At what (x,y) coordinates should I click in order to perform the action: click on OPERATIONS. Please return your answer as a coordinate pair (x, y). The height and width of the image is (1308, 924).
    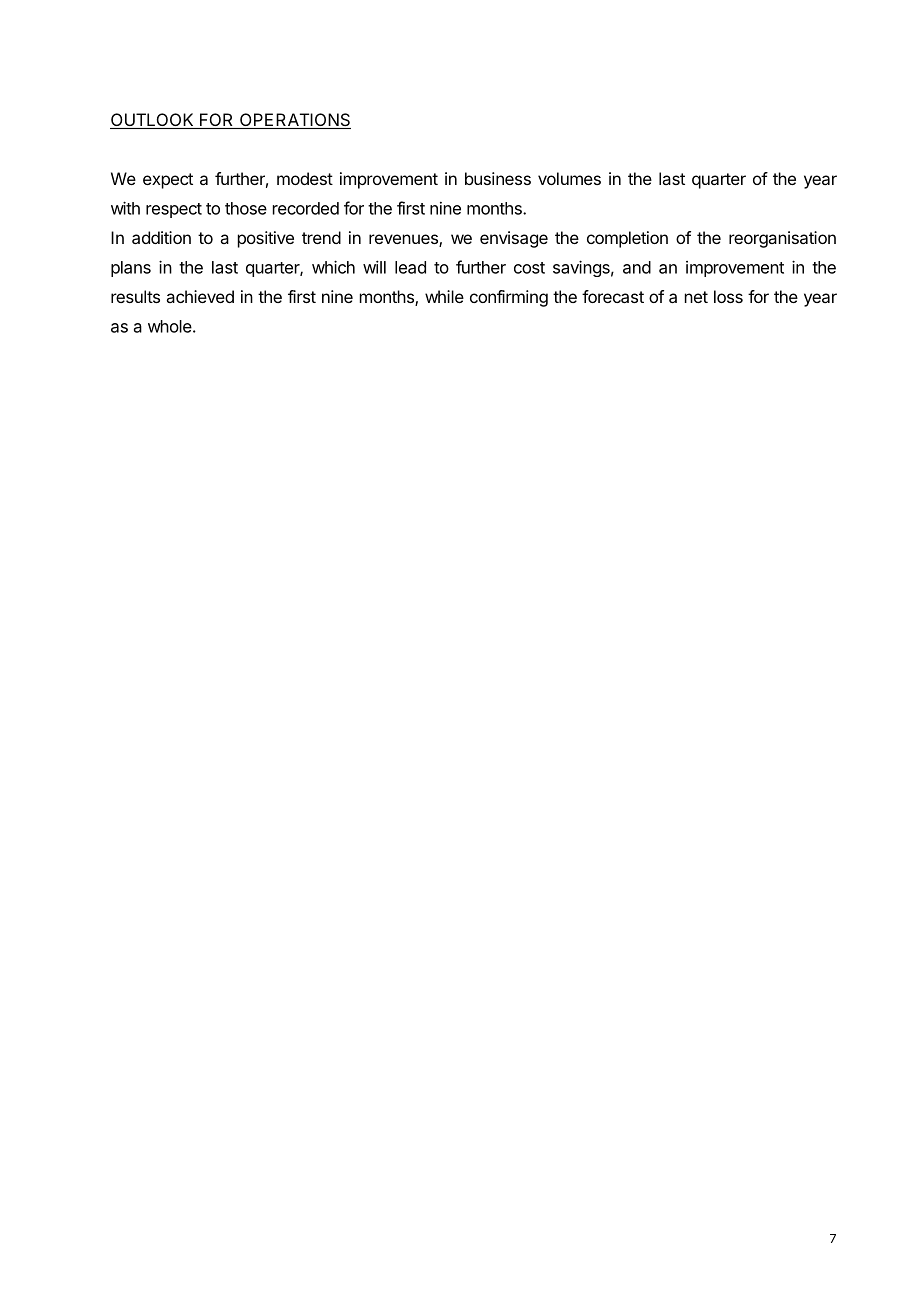
    Looking at the image, I should click on (294, 121).
